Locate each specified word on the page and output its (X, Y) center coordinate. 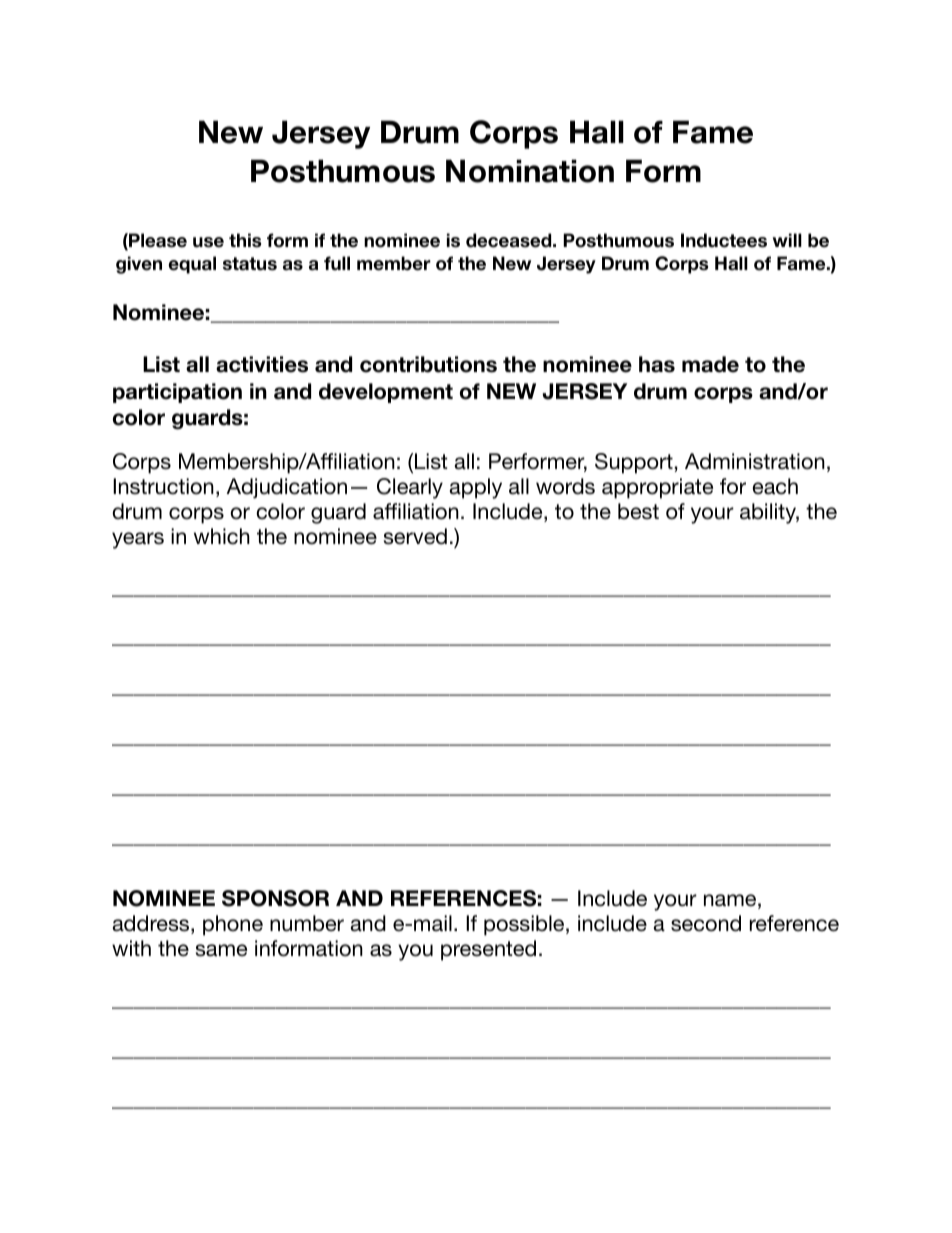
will (787, 240)
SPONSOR (275, 898)
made (710, 364)
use (208, 242)
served (415, 536)
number (307, 923)
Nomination (530, 171)
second (706, 923)
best (638, 511)
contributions (428, 364)
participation (177, 393)
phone (233, 925)
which (222, 536)
